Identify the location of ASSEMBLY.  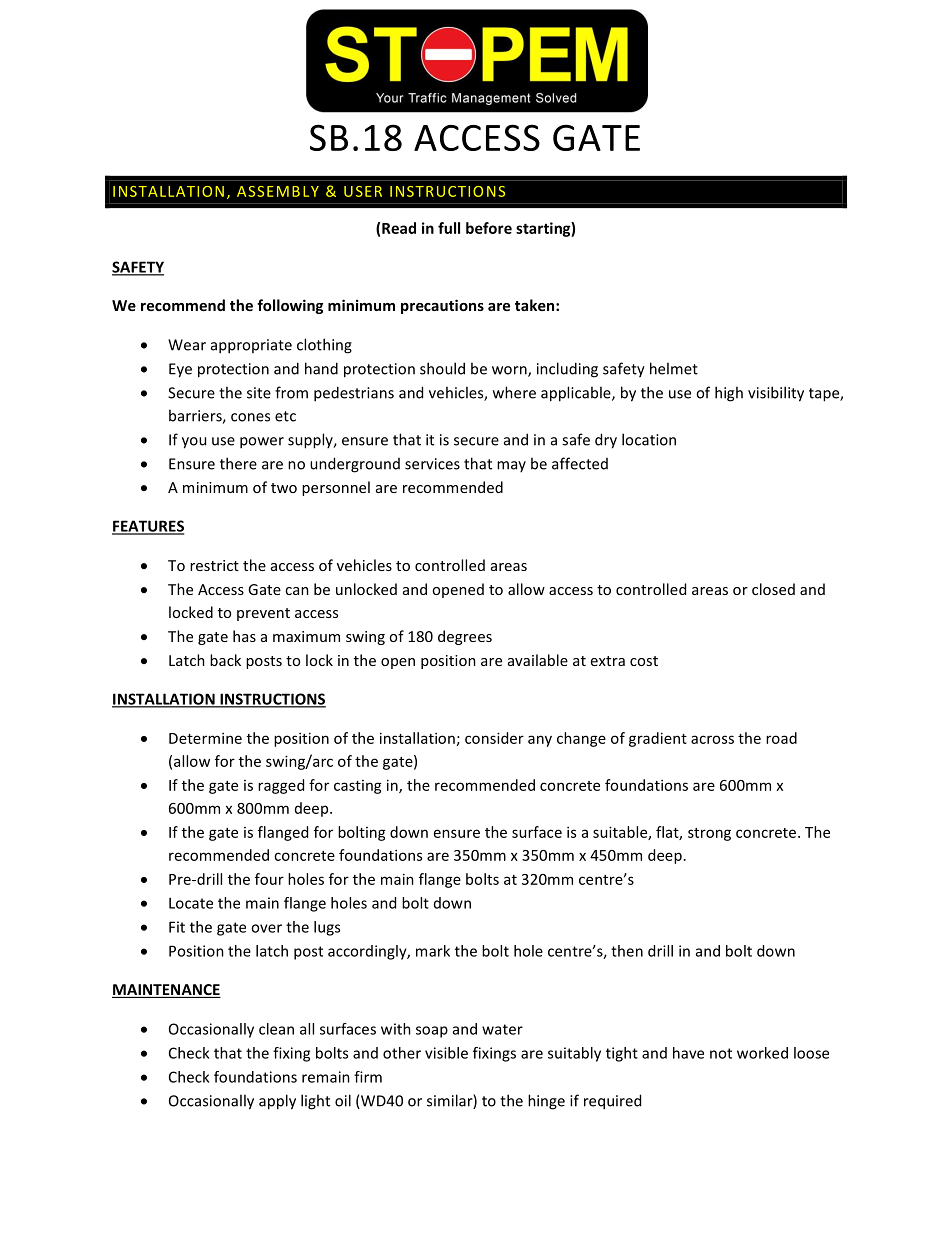
(278, 191).
